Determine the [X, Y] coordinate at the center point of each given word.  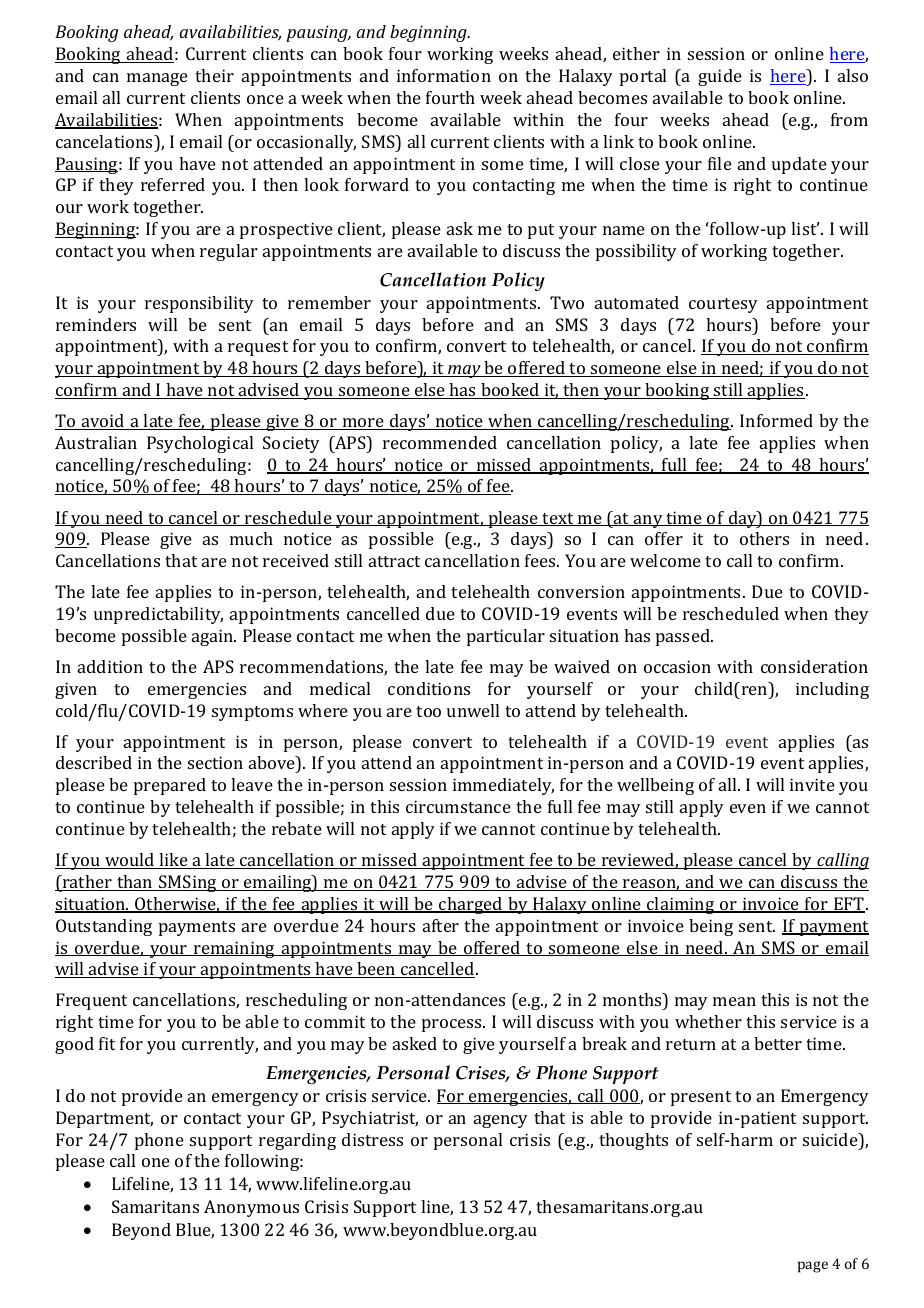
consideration [814, 666]
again [214, 637]
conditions [429, 688]
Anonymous [251, 1208]
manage [157, 79]
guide [720, 77]
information [444, 75]
